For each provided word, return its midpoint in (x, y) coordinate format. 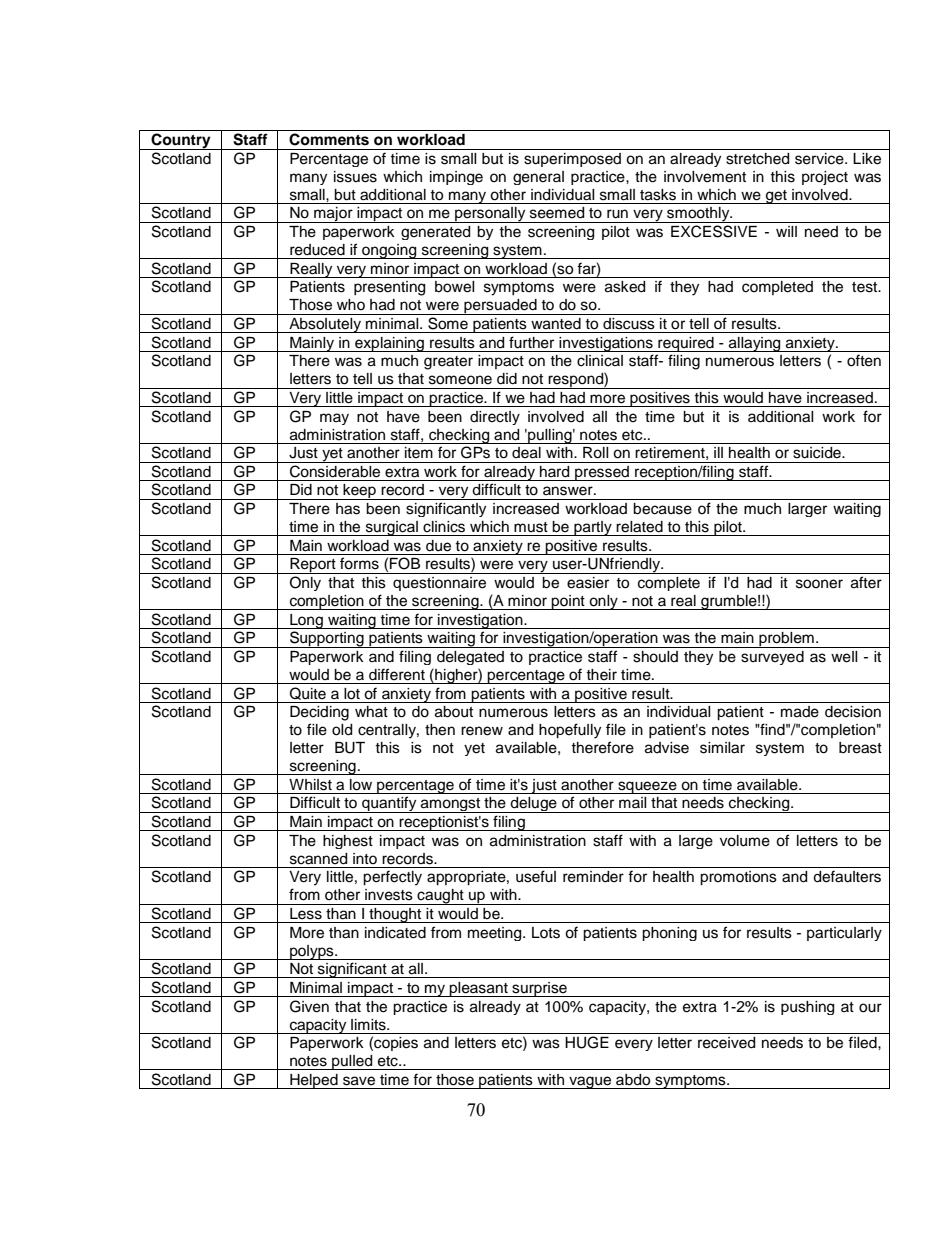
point (568, 602)
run (617, 214)
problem (786, 640)
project (825, 178)
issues (355, 177)
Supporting (327, 639)
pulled (352, 1062)
